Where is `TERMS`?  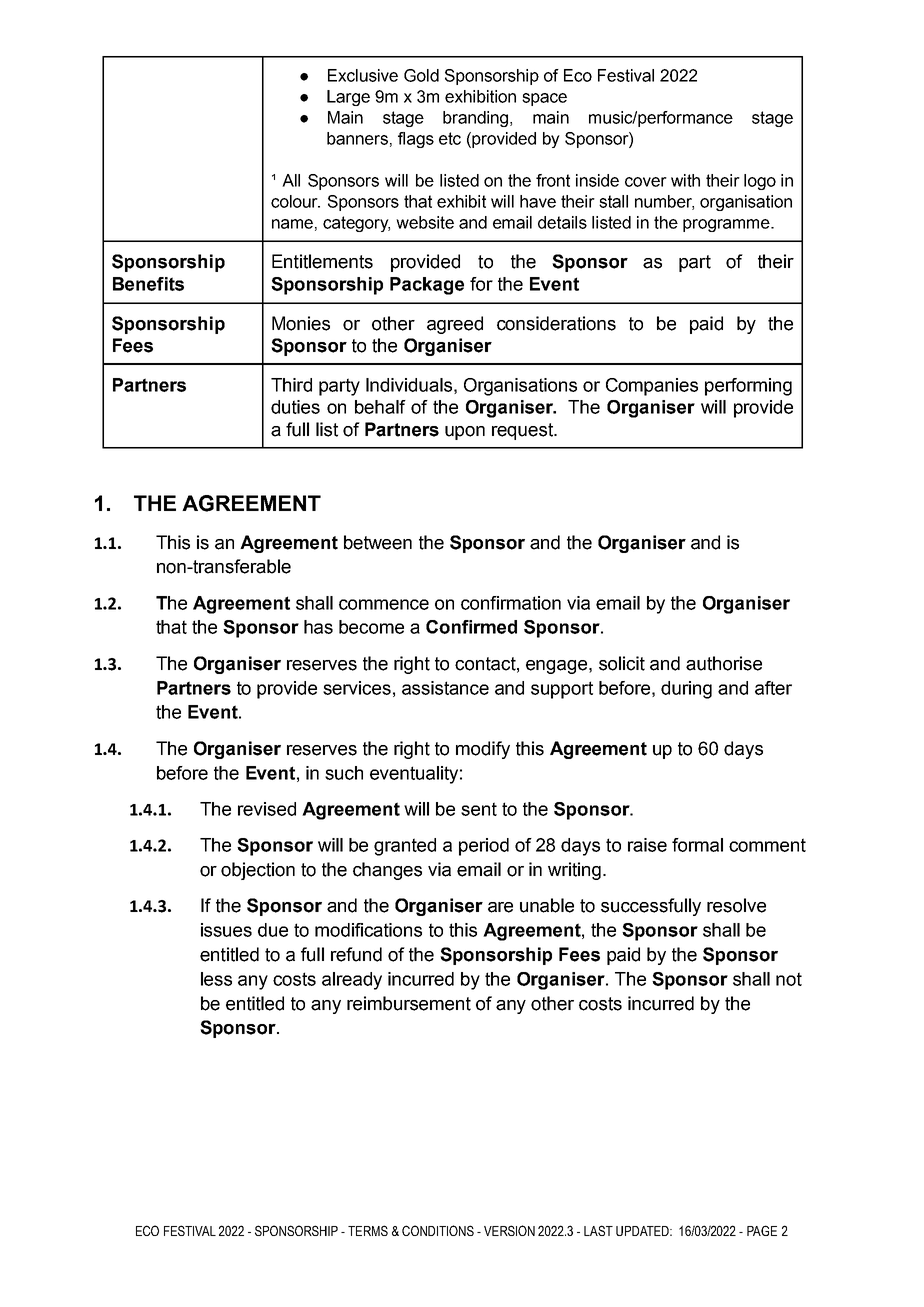
TERMS is located at coordinates (368, 1230).
